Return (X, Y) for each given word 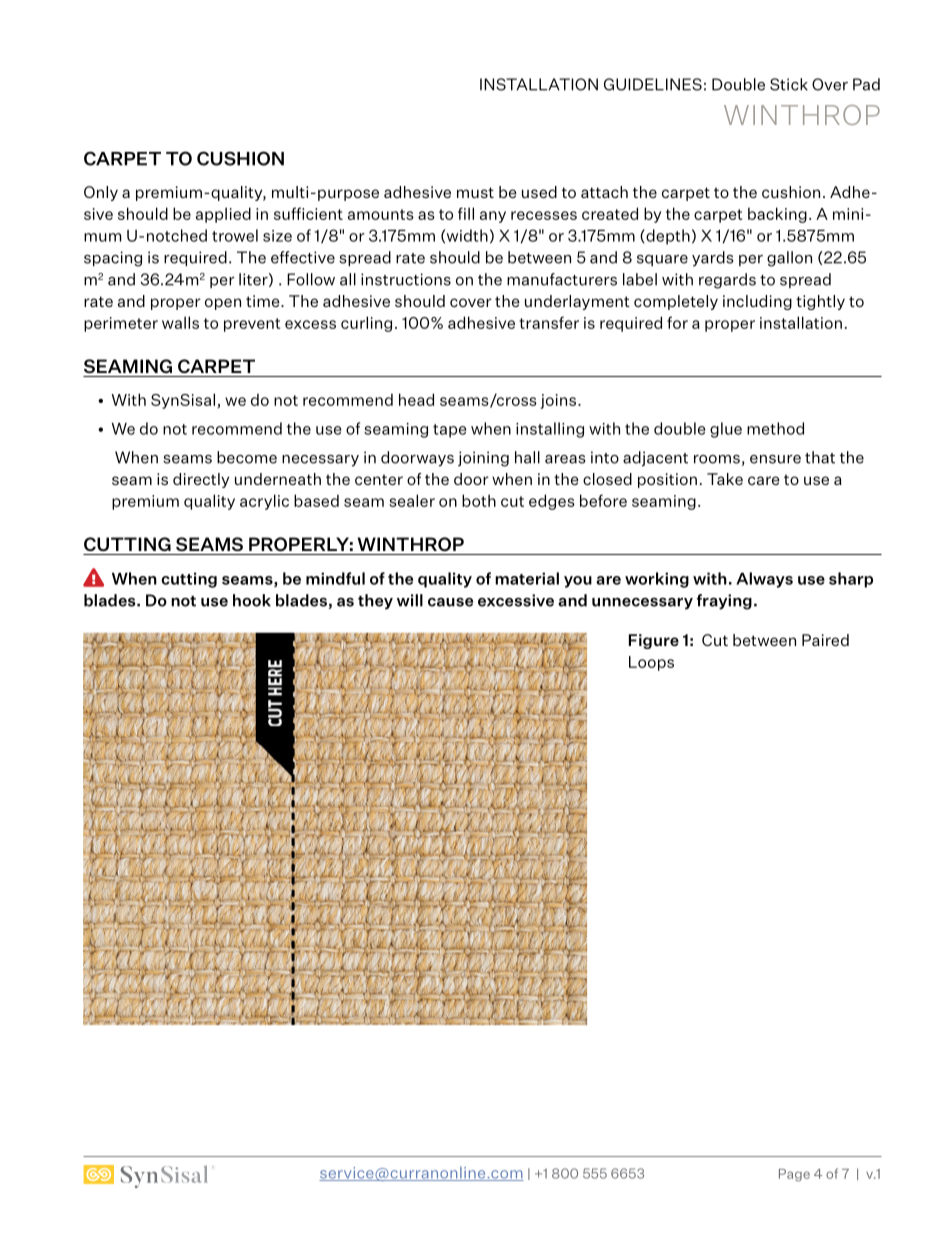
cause (450, 602)
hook (252, 600)
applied (223, 215)
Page (794, 1175)
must (475, 192)
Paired (825, 640)
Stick (789, 84)
